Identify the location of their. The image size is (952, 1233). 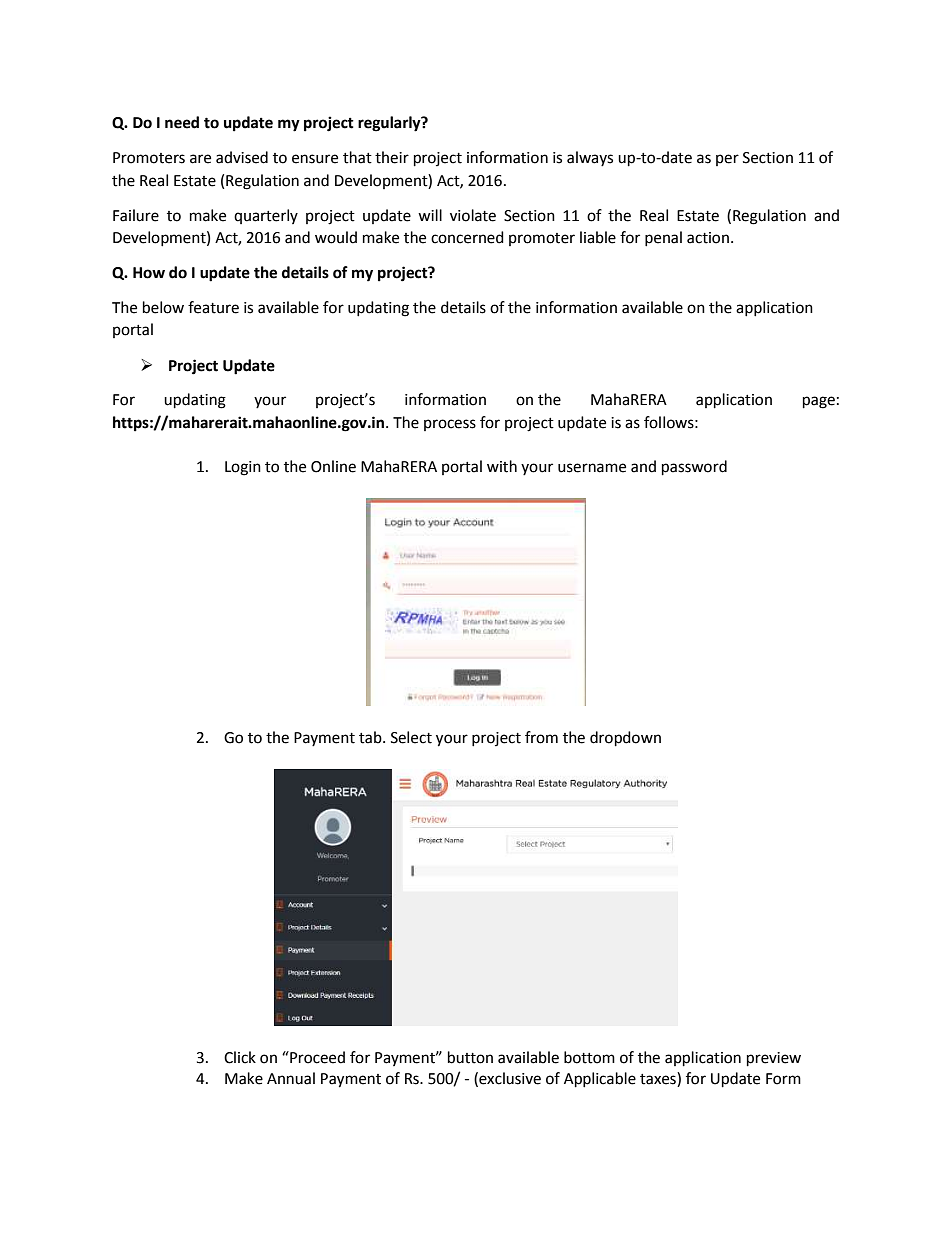
(392, 157).
